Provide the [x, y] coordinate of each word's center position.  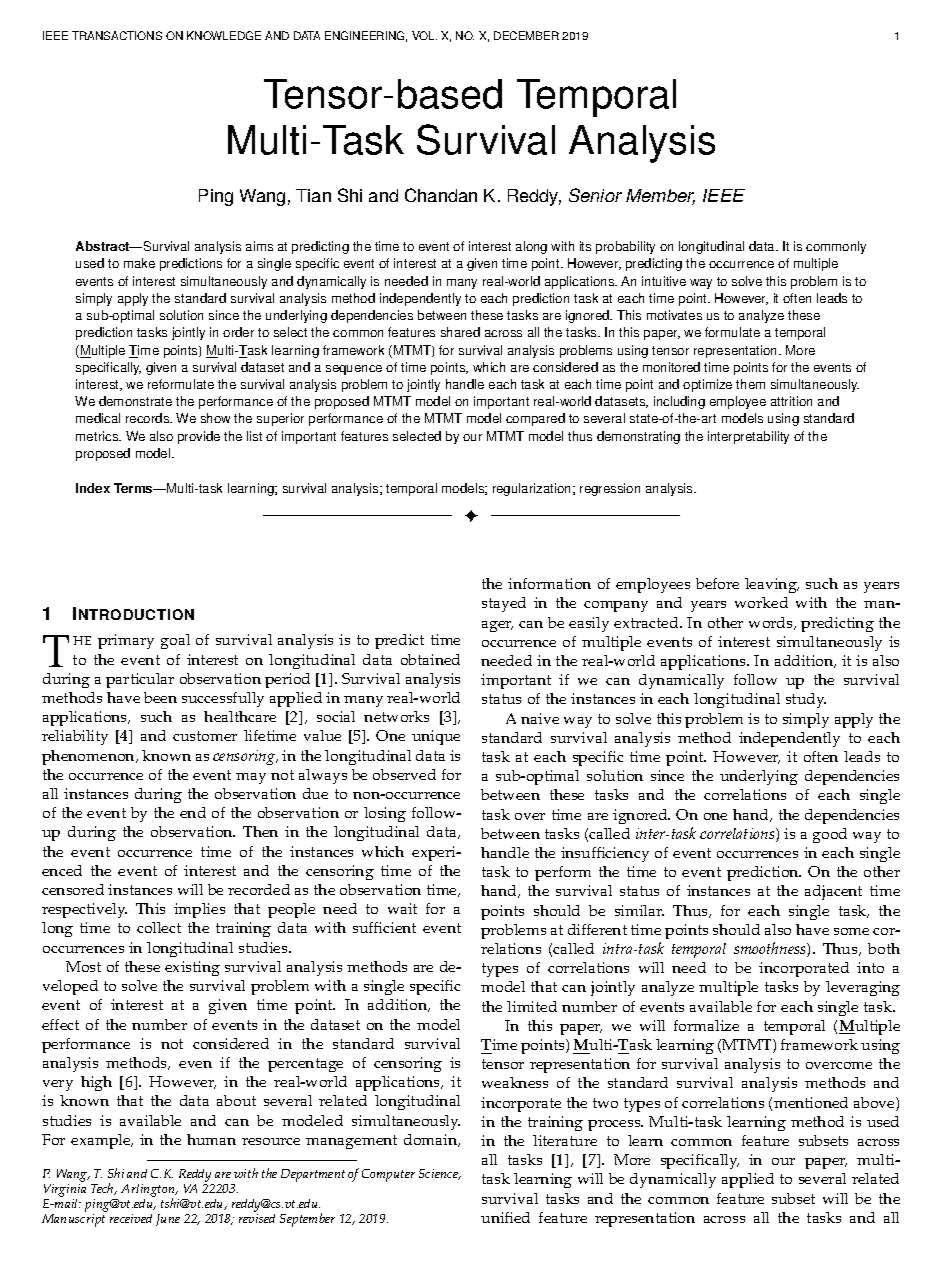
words [772, 623]
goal [175, 641]
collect [159, 927]
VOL [424, 35]
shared [460, 332]
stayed [504, 604]
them [750, 384]
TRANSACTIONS [117, 35]
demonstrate [135, 401]
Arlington [149, 1192]
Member [660, 197]
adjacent [833, 892]
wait [402, 908]
